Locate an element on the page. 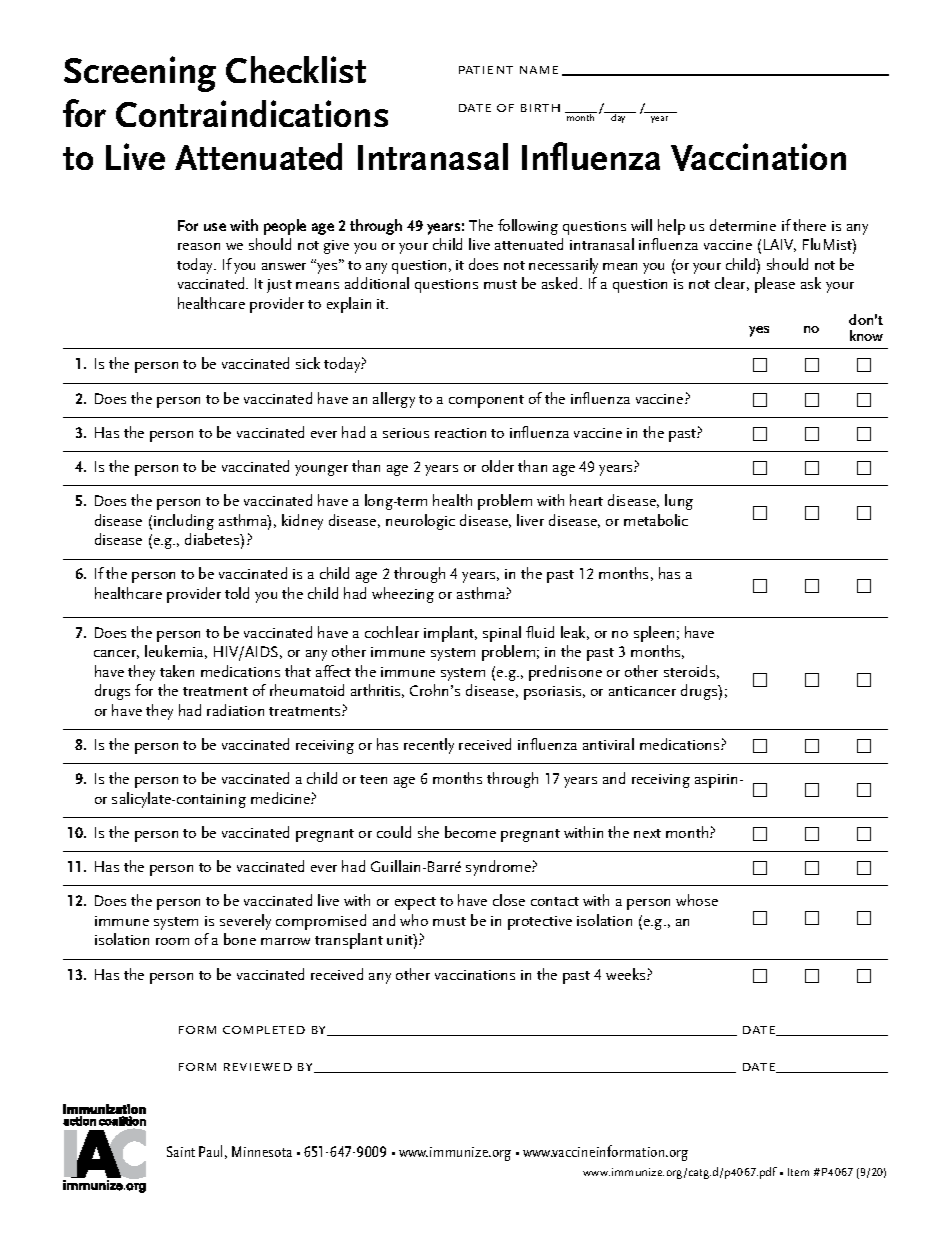 The image size is (952, 1233). birth is located at coordinates (540, 108).
